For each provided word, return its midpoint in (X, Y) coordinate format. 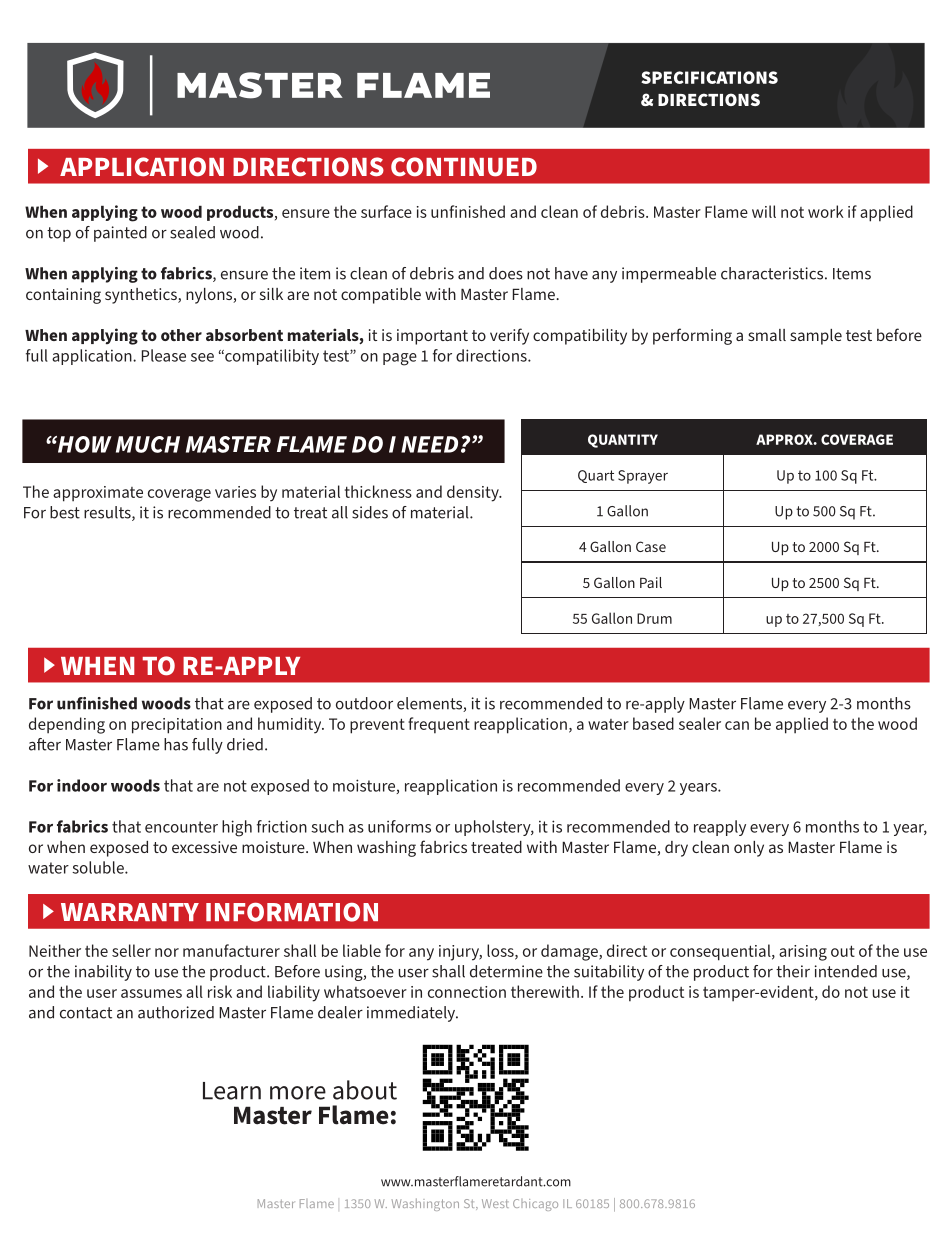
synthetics (142, 296)
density (474, 493)
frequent (439, 725)
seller (131, 950)
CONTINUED (464, 167)
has (176, 744)
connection (467, 992)
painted (120, 234)
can (737, 725)
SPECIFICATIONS (709, 77)
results (108, 513)
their (793, 971)
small (767, 335)
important (432, 337)
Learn (232, 1091)
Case (651, 546)
